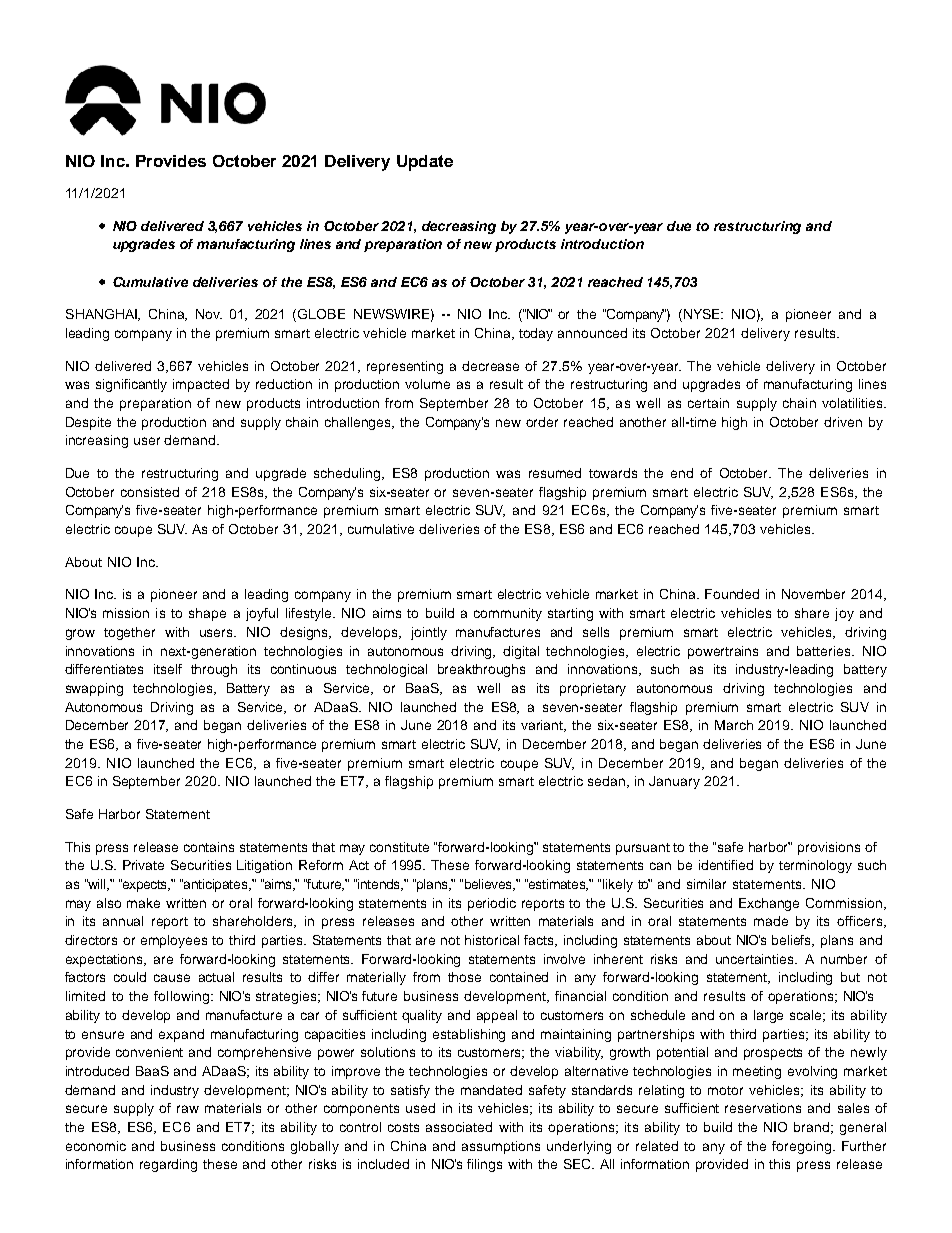 The height and width of the screenshot is (1233, 952). Describe the element at coordinates (793, 941) in the screenshot. I see `beliefs` at that location.
